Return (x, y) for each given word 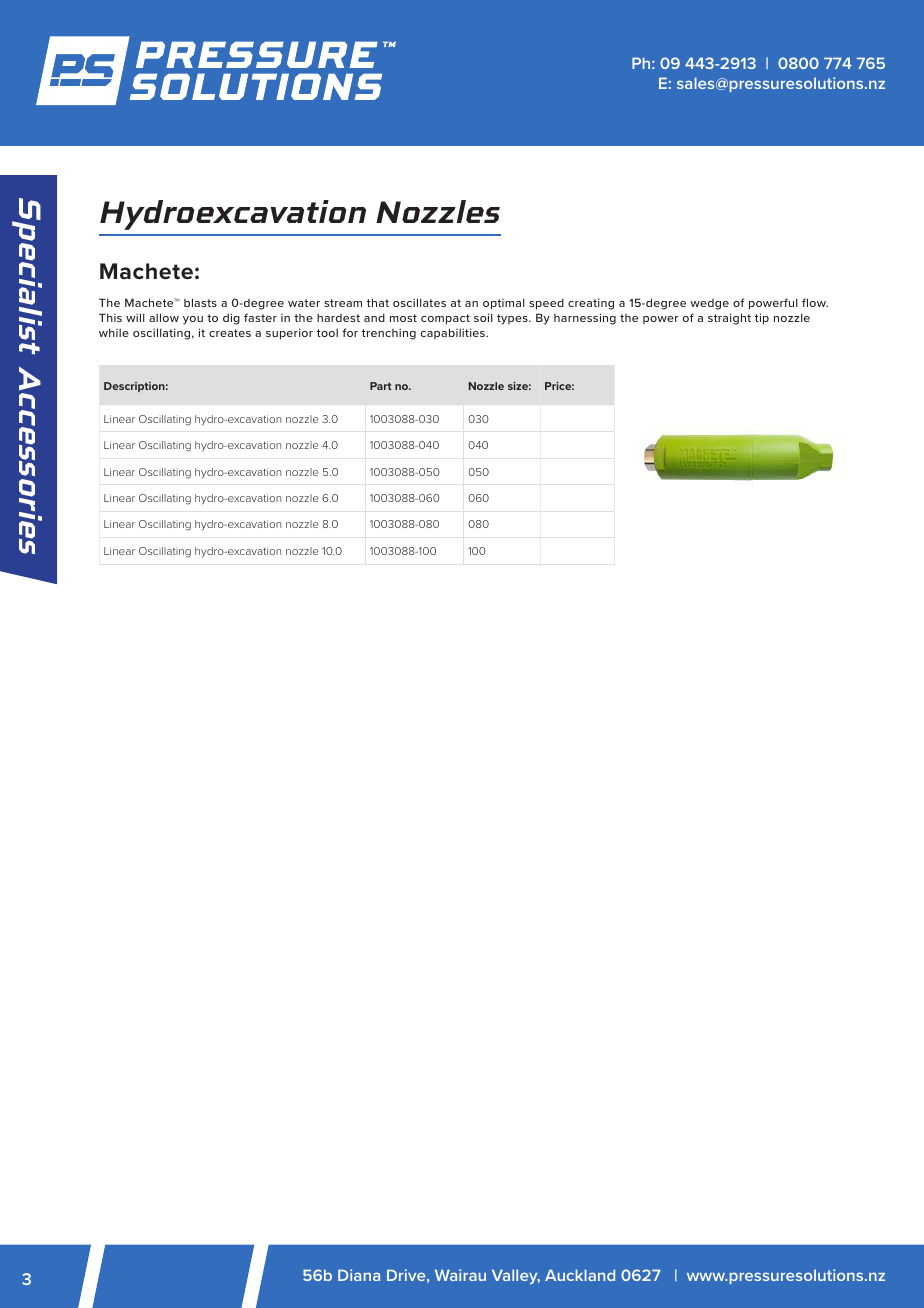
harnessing (585, 319)
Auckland (580, 1275)
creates (230, 333)
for (350, 332)
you (193, 320)
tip (762, 319)
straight (729, 319)
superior (289, 334)
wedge (709, 304)
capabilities (454, 333)
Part (381, 386)
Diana (359, 1275)
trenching (389, 334)
